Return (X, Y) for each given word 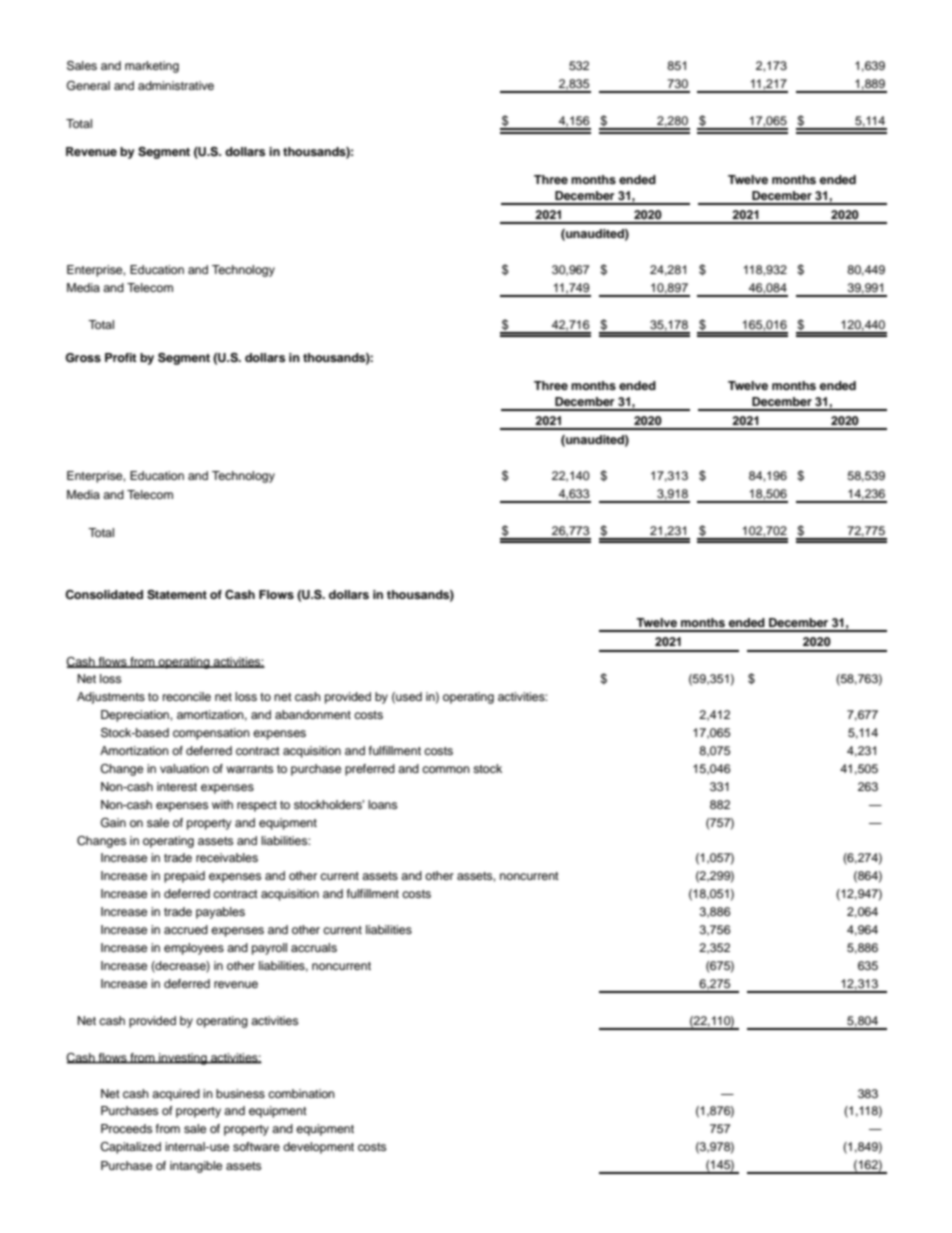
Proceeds (126, 1128)
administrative (176, 85)
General (88, 86)
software (256, 1146)
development (318, 1148)
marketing (152, 67)
